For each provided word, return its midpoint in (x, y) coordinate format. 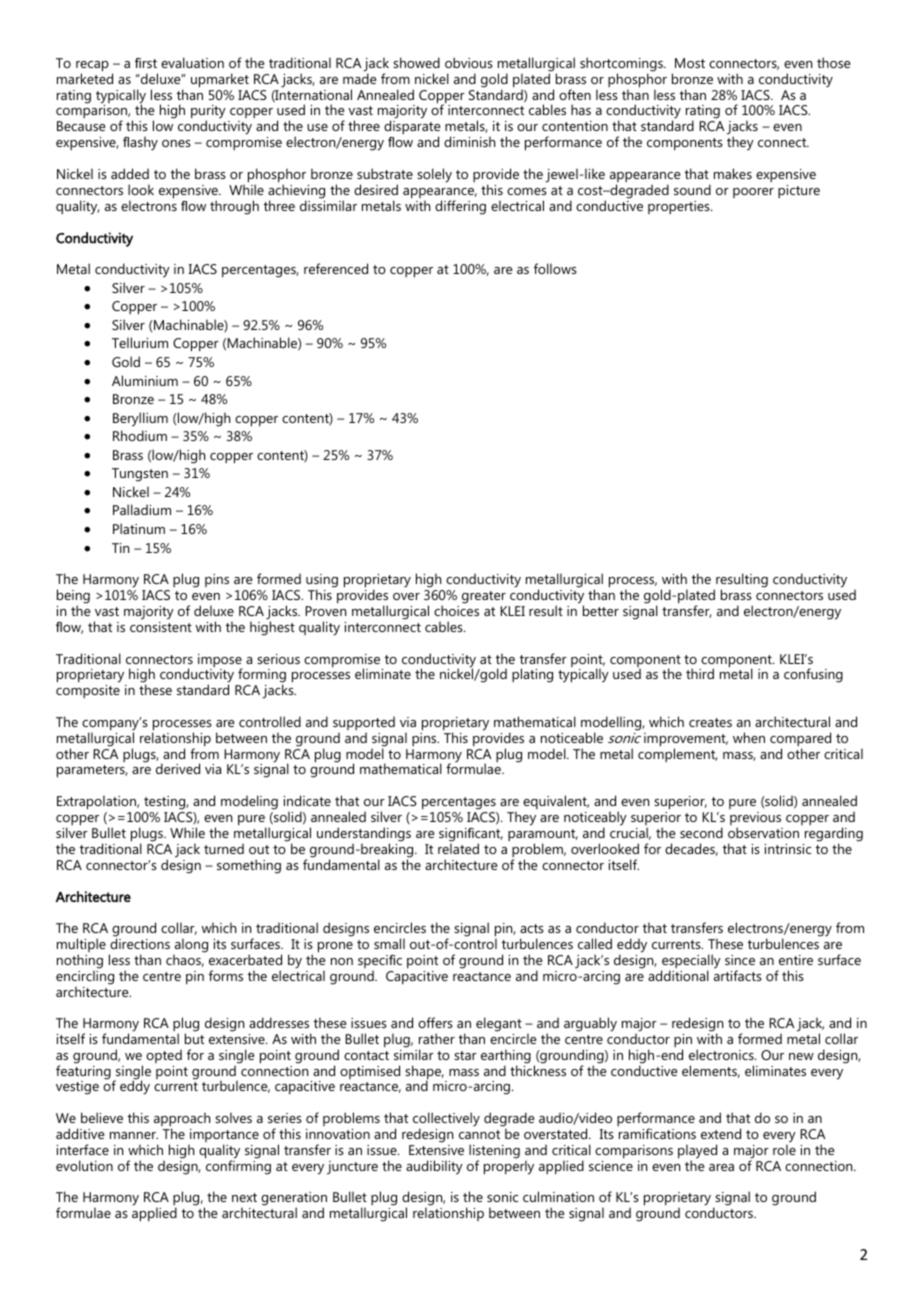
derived (178, 768)
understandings (364, 835)
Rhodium (140, 435)
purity (208, 113)
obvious (469, 62)
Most (690, 63)
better (601, 610)
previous (755, 820)
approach (182, 1120)
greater (484, 597)
